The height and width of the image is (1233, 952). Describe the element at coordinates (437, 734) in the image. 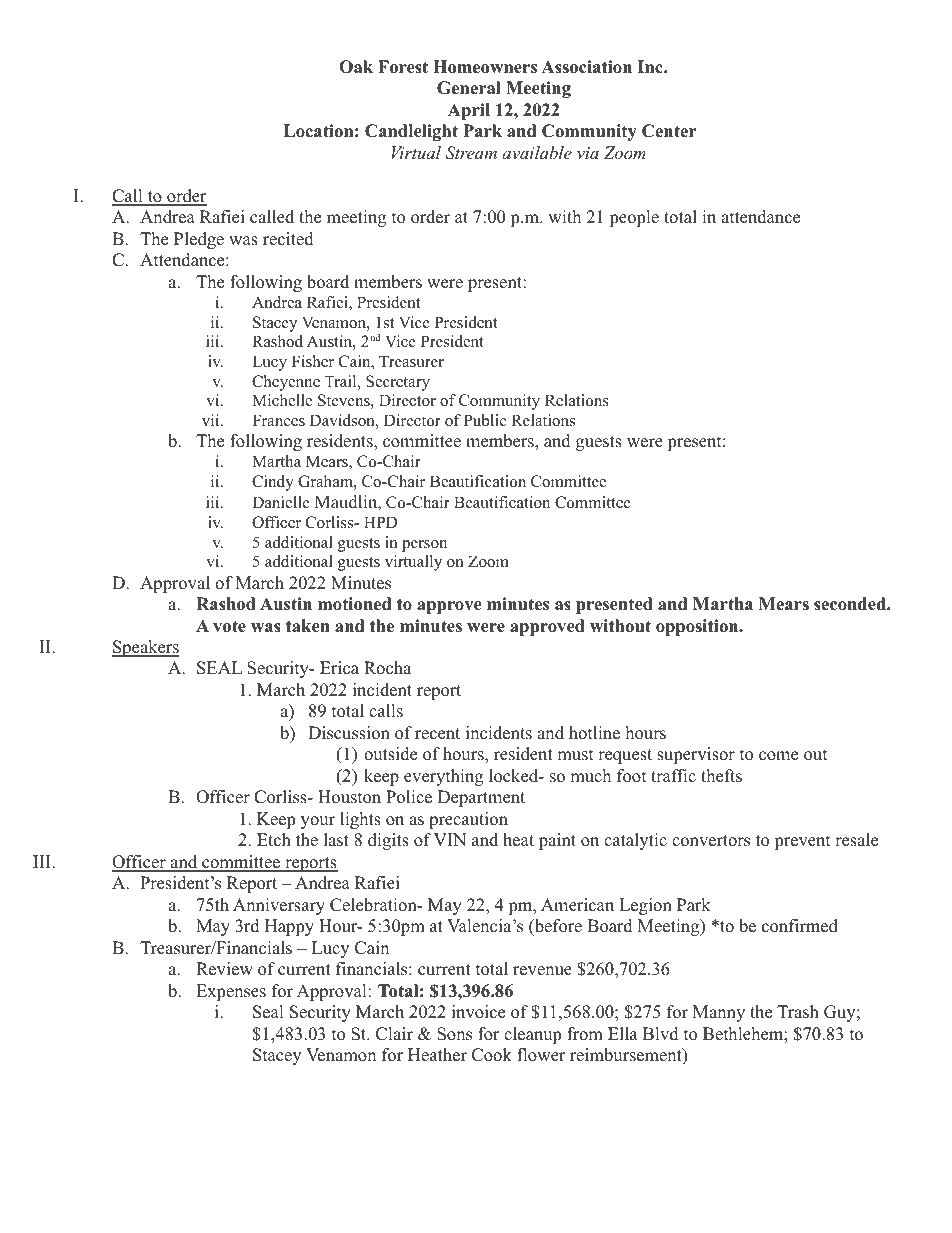

I see `recent` at that location.
